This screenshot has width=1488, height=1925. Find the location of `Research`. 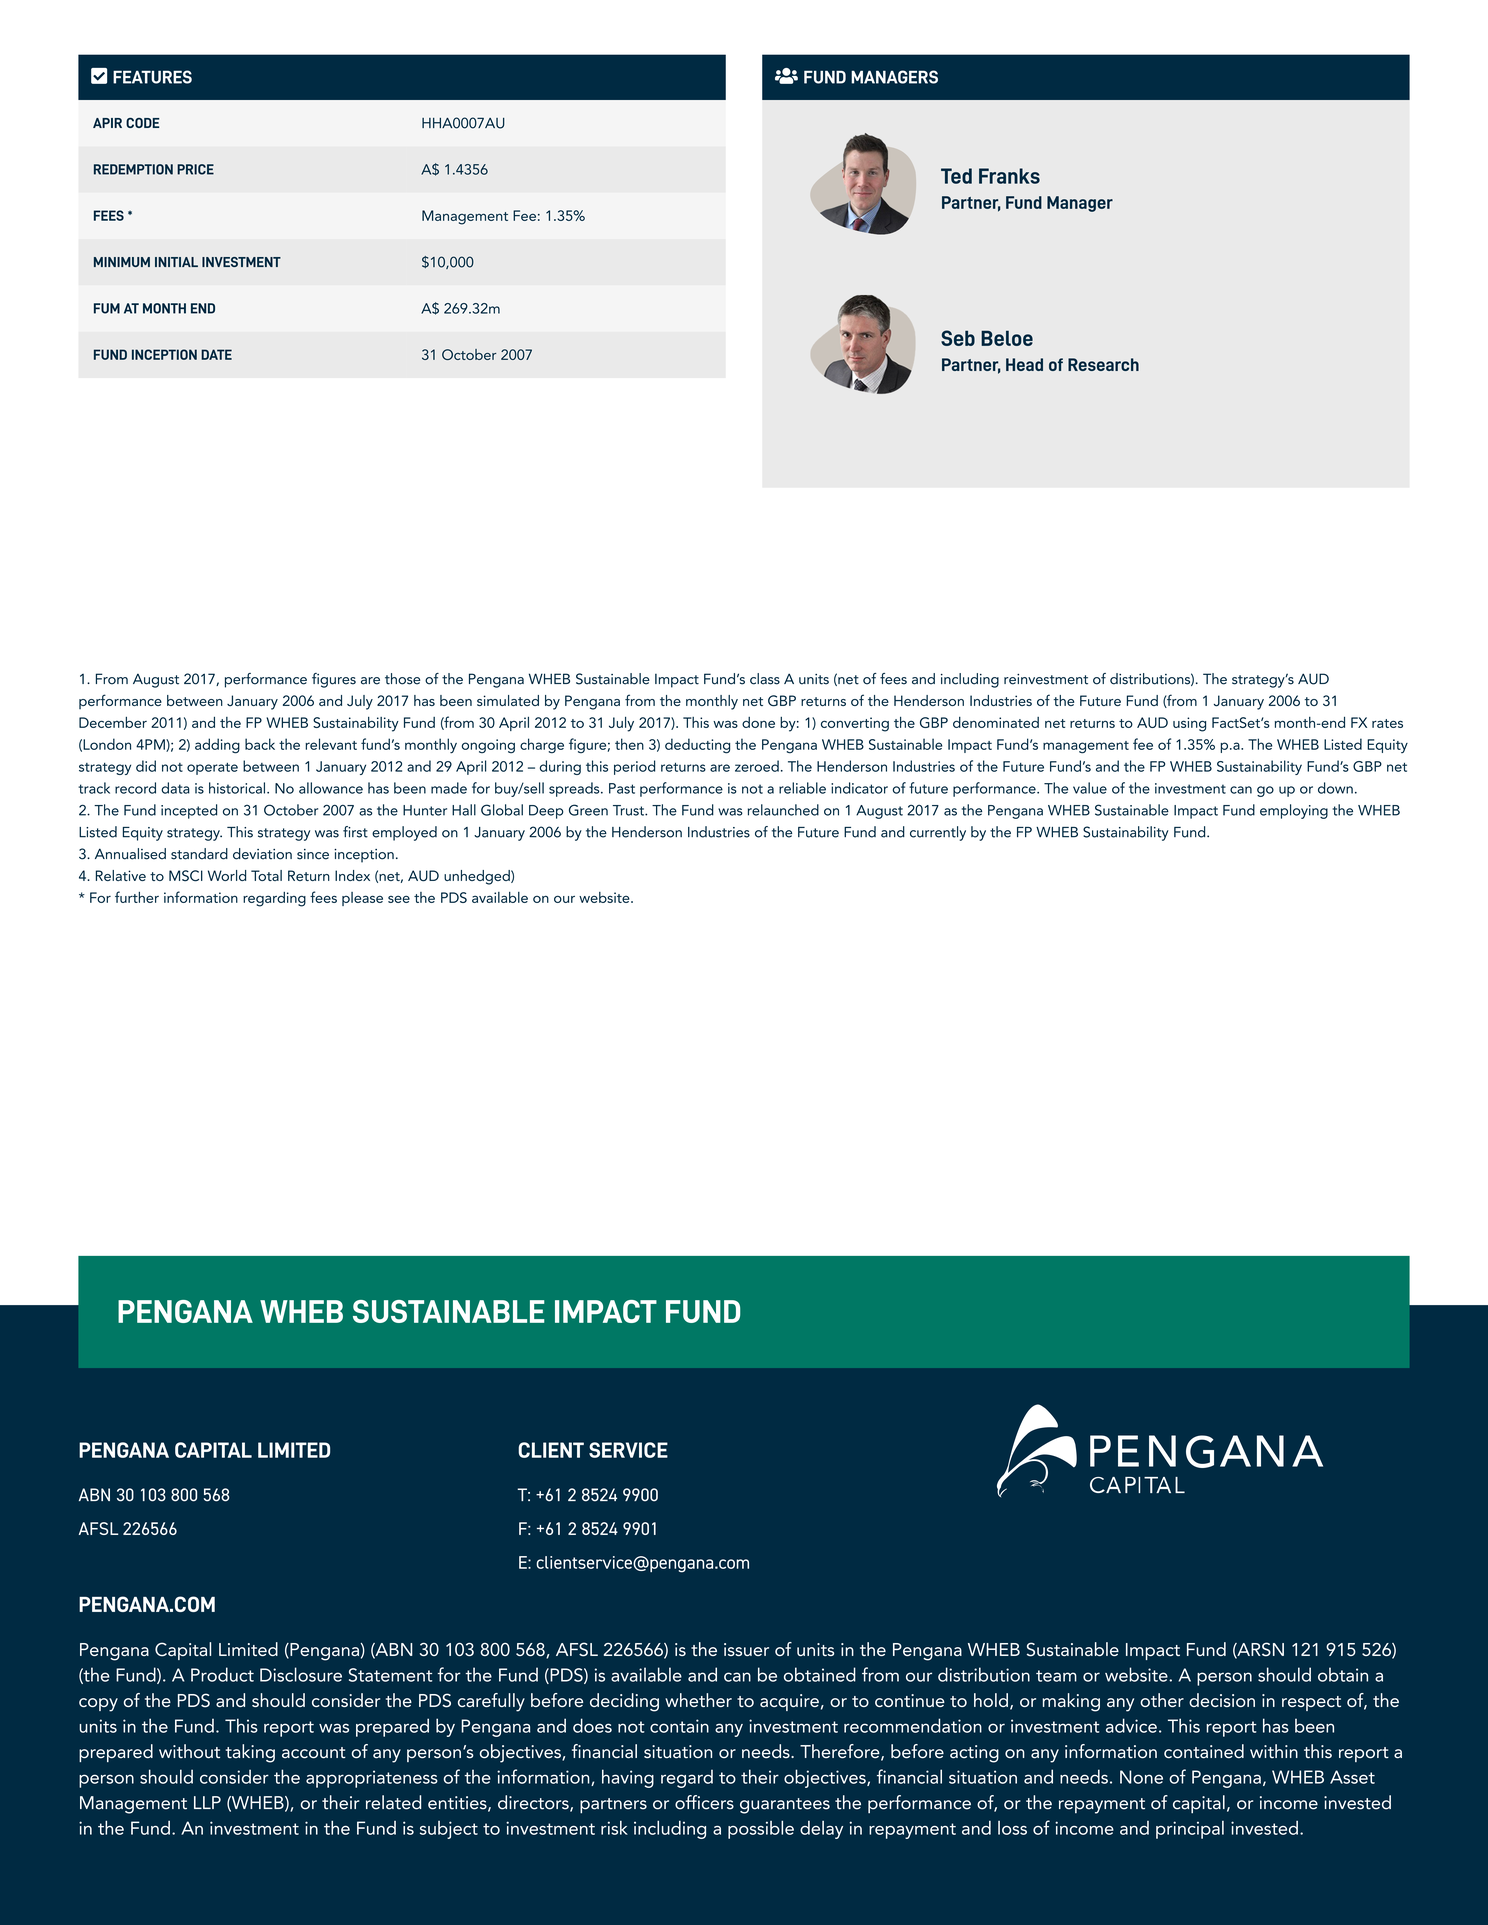

Research is located at coordinates (1103, 364).
